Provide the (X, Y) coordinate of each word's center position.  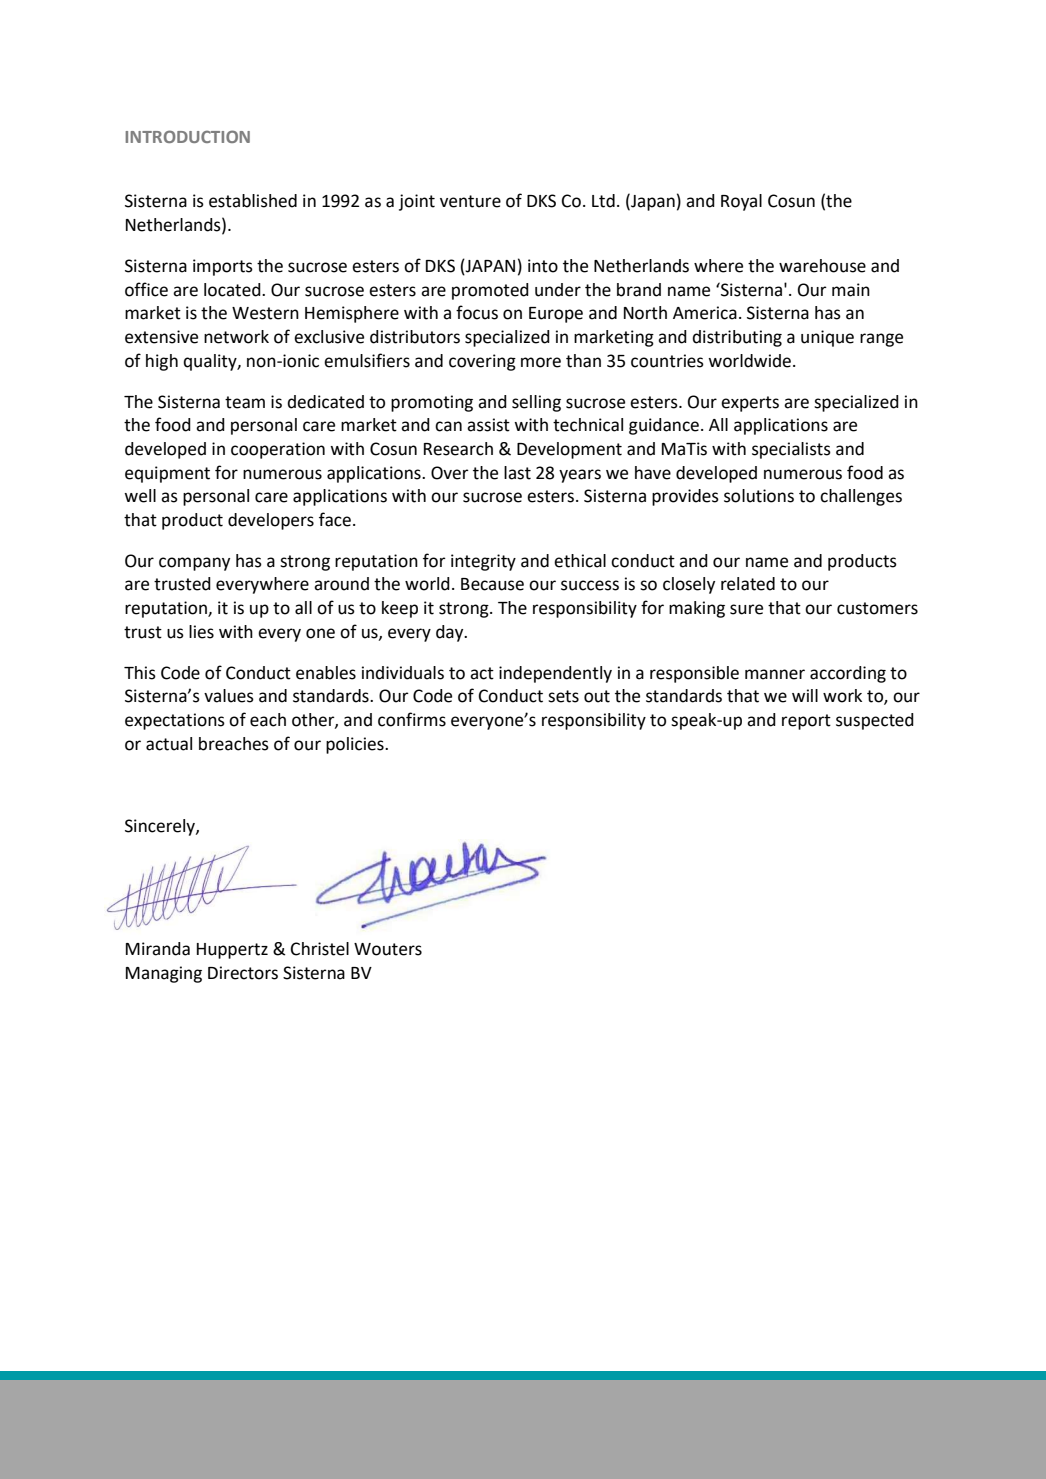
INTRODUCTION (187, 136)
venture (470, 201)
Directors (243, 973)
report (806, 722)
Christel (320, 949)
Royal (741, 202)
